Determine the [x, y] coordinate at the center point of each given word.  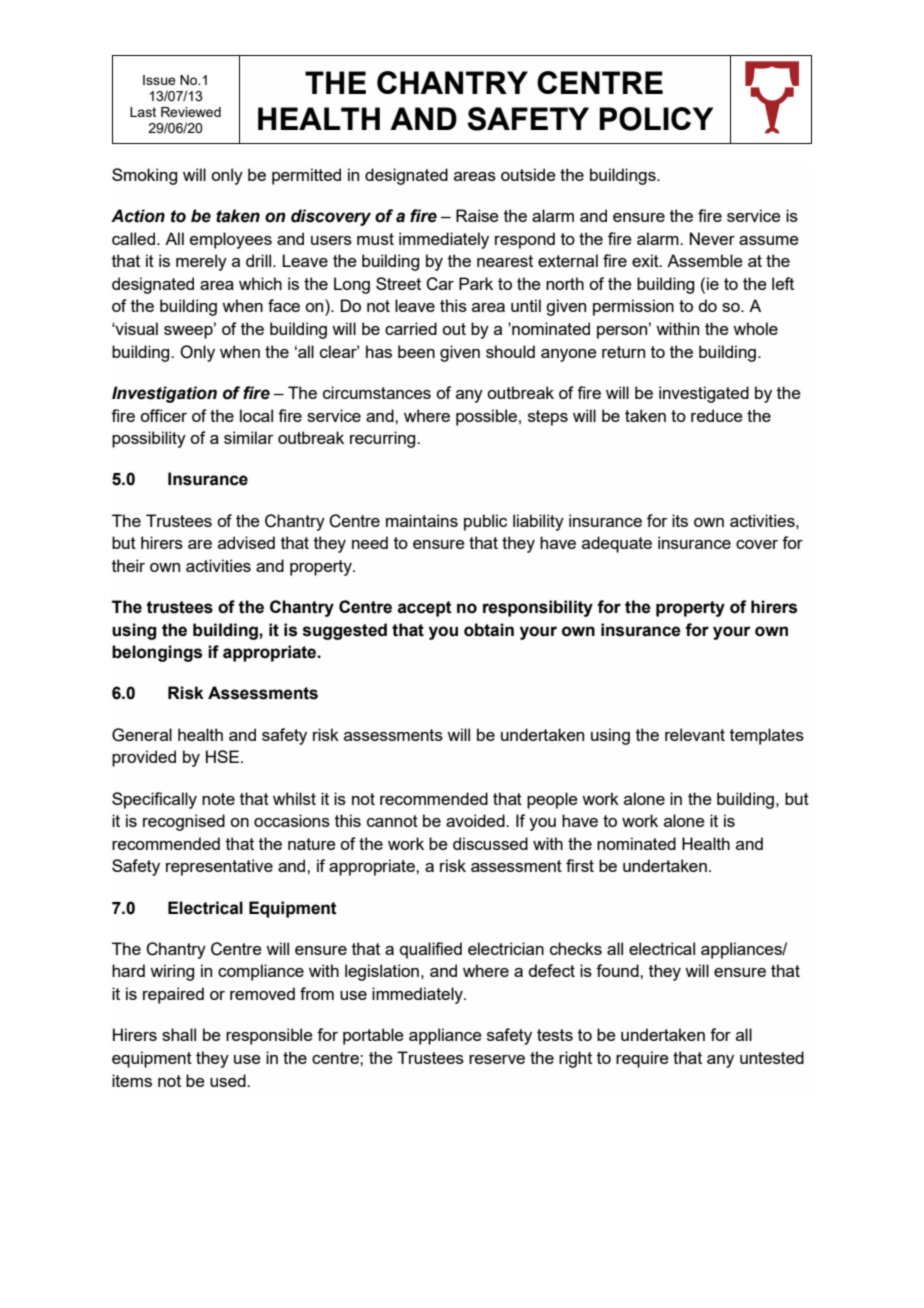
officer [163, 415]
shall [179, 1034]
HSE [222, 756]
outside [528, 174]
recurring [384, 439]
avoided [476, 820]
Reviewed [191, 112]
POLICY [656, 119]
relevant [695, 734]
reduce [717, 415]
